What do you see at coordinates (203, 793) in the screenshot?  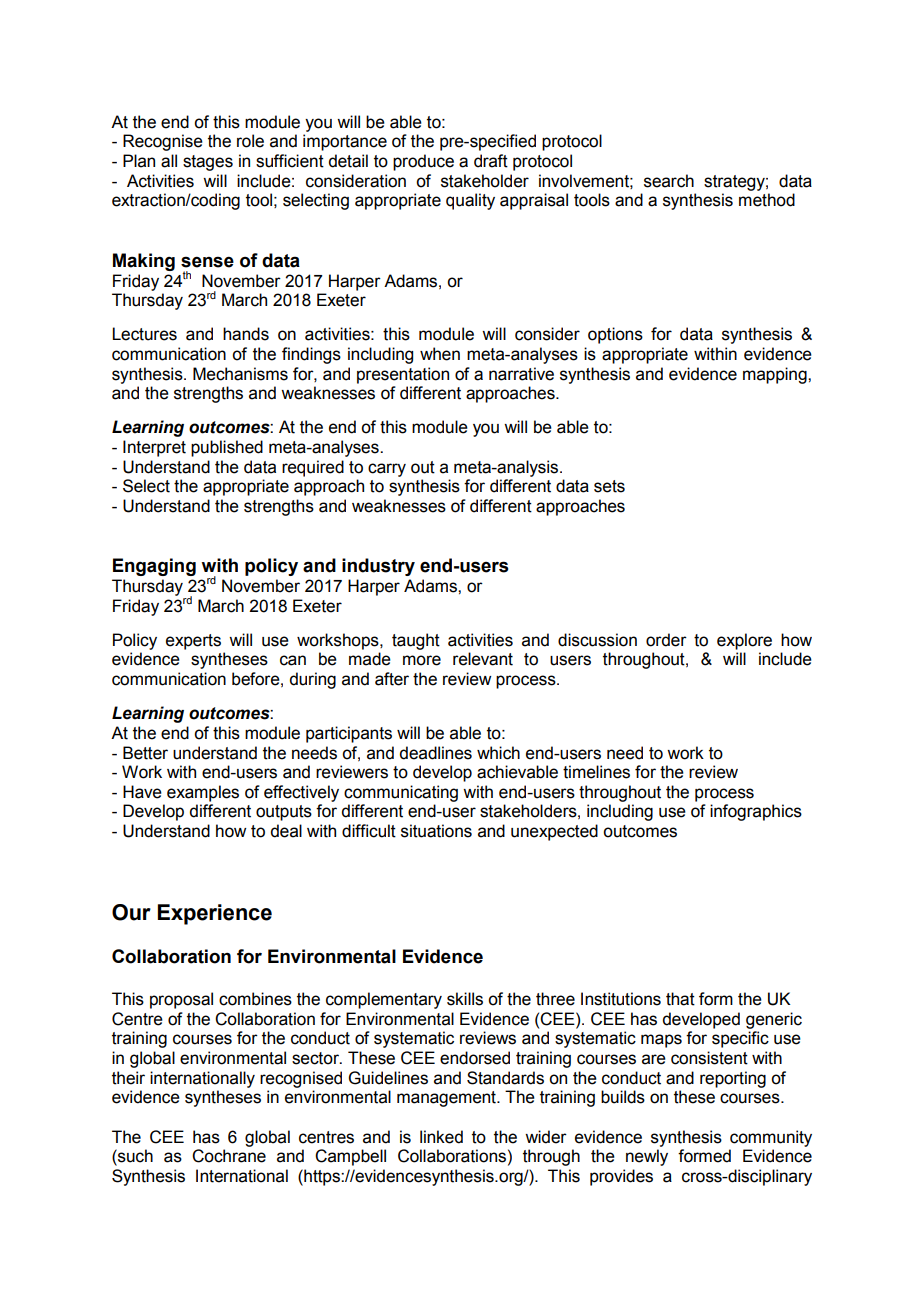 I see `examples` at bounding box center [203, 793].
